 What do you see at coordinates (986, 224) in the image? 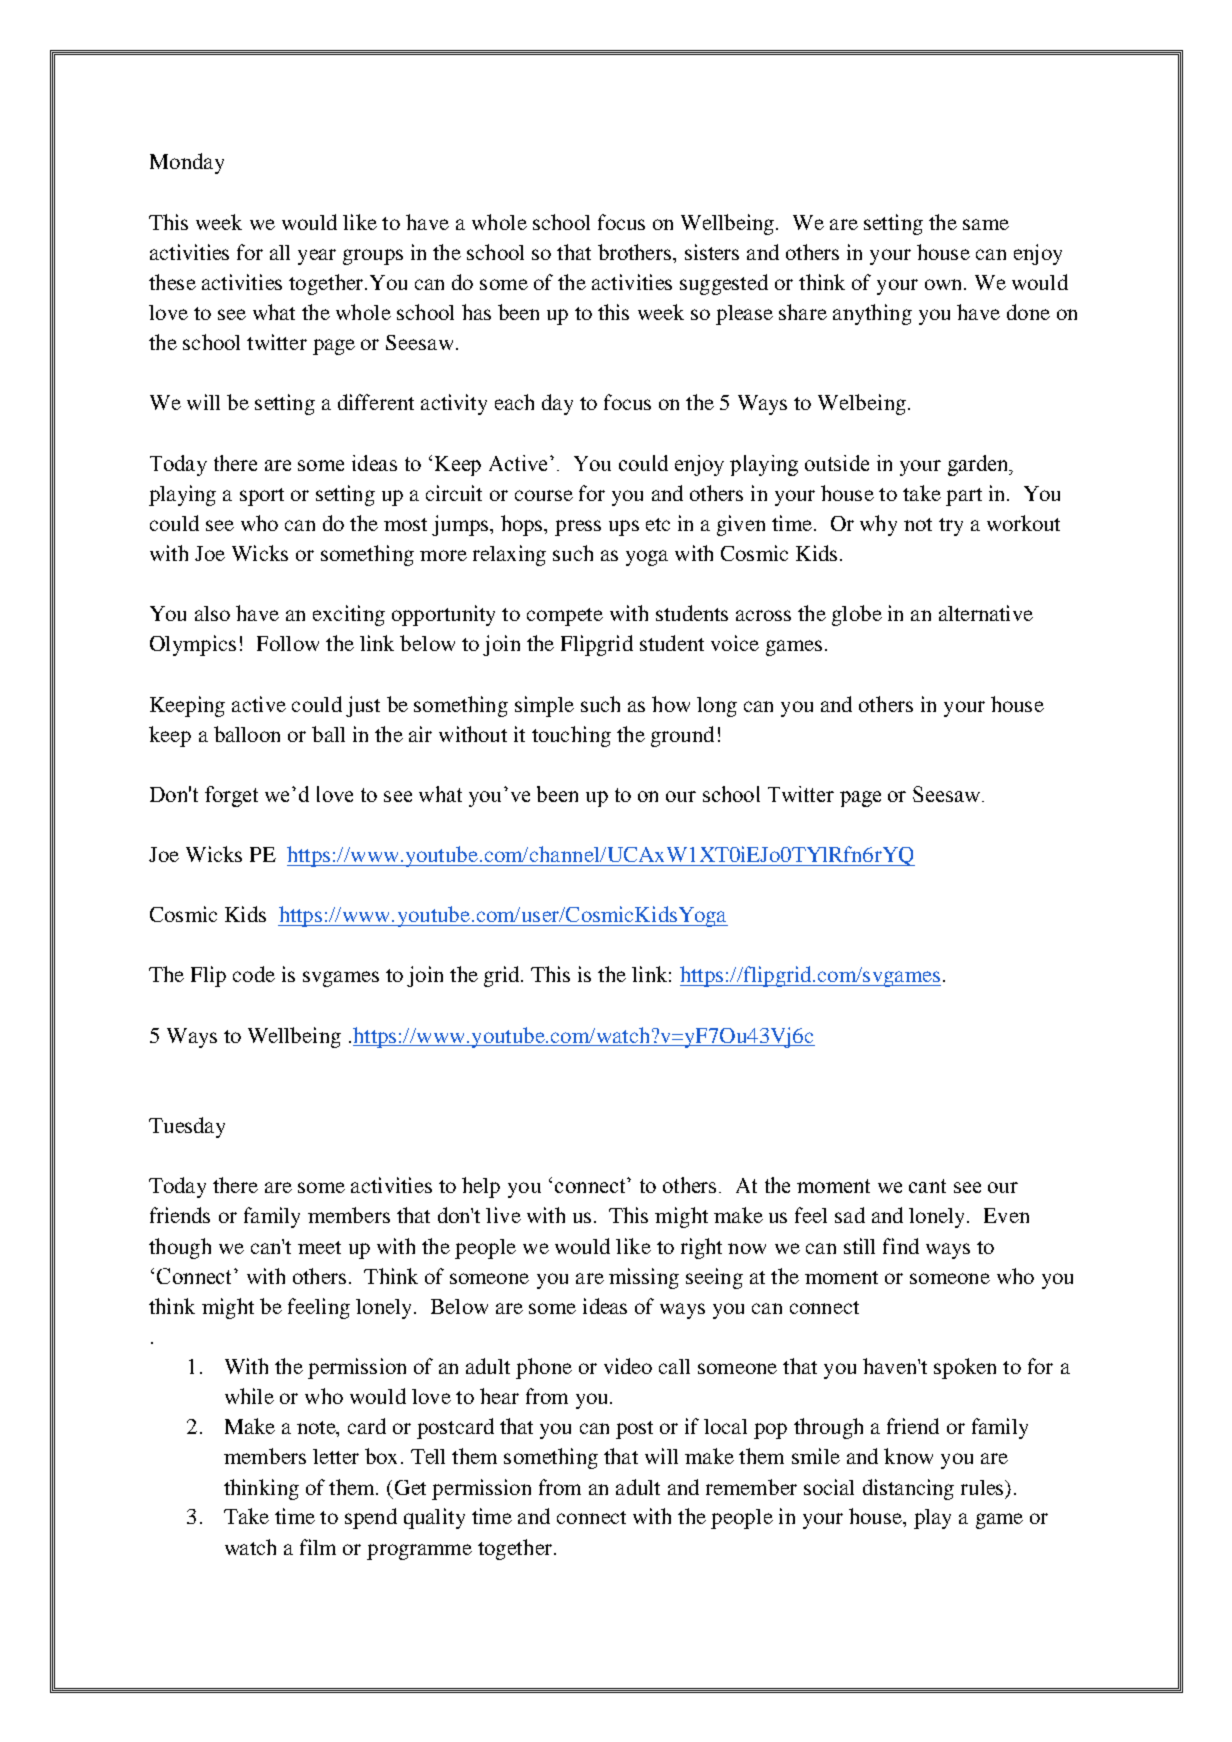
I see `same` at bounding box center [986, 224].
